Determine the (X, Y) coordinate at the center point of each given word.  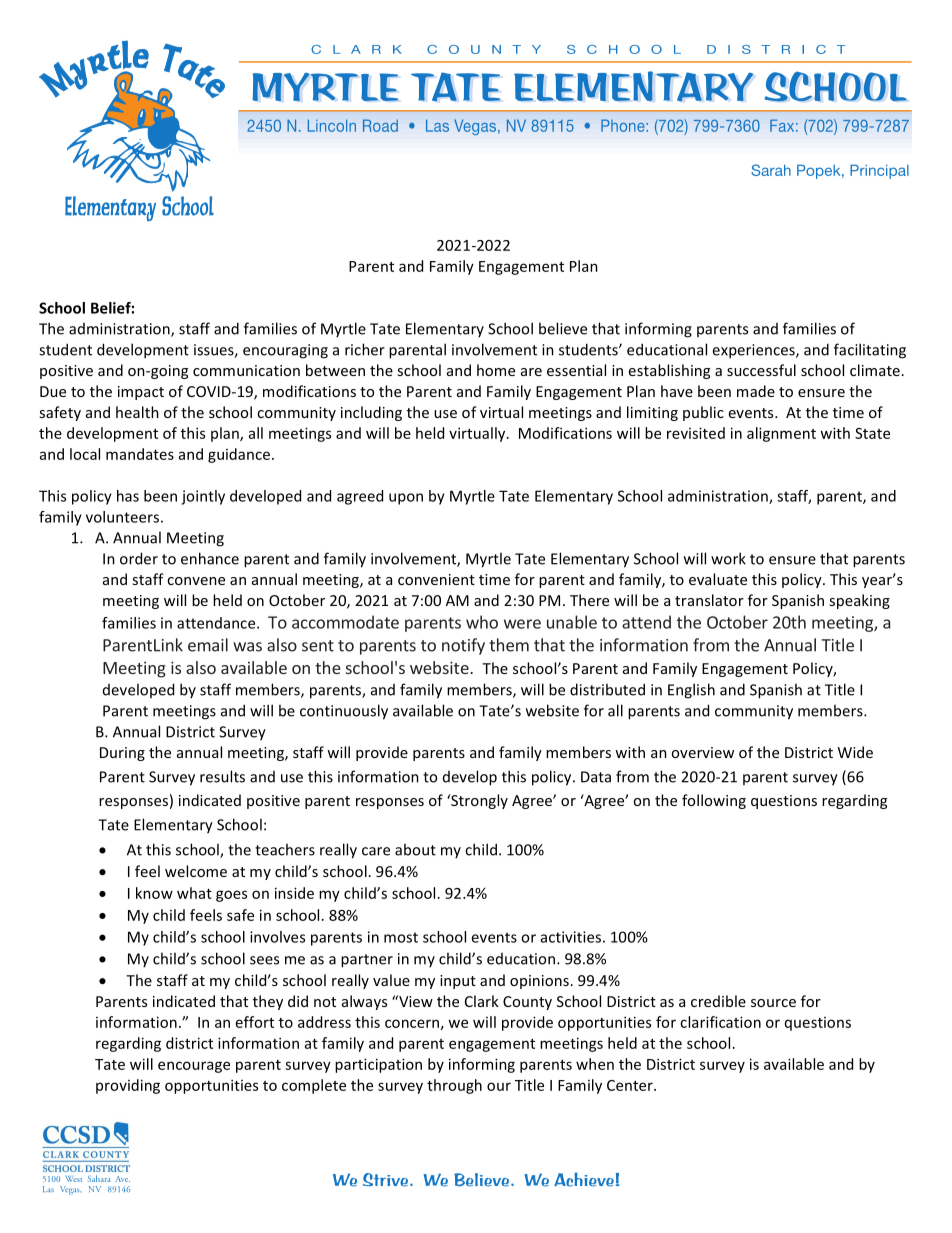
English (691, 691)
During (122, 754)
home (496, 370)
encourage (194, 1067)
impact (141, 393)
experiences (754, 351)
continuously (344, 712)
